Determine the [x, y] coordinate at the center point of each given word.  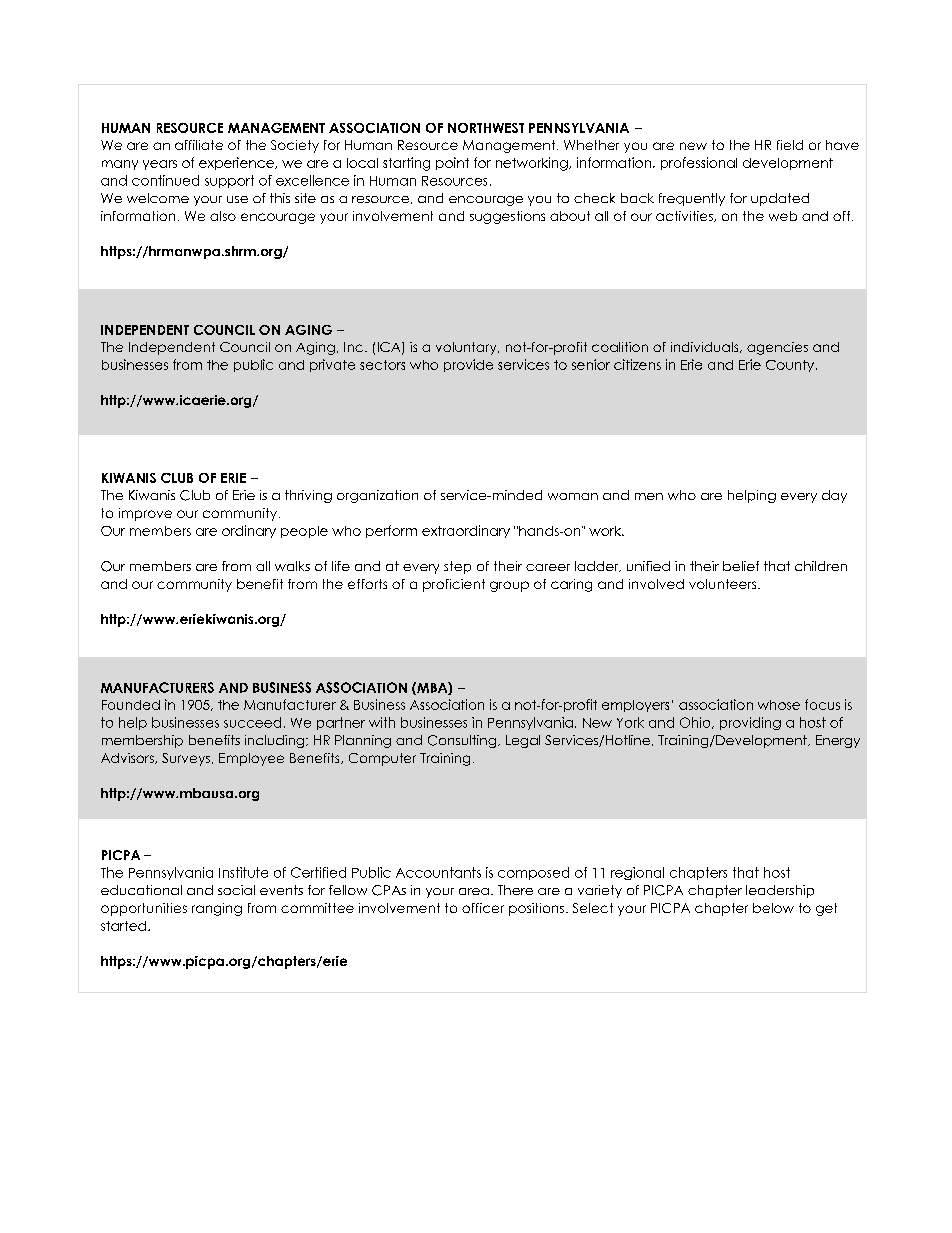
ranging [217, 909]
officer [483, 908]
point [452, 163]
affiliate [199, 145]
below [773, 908]
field [790, 145]
